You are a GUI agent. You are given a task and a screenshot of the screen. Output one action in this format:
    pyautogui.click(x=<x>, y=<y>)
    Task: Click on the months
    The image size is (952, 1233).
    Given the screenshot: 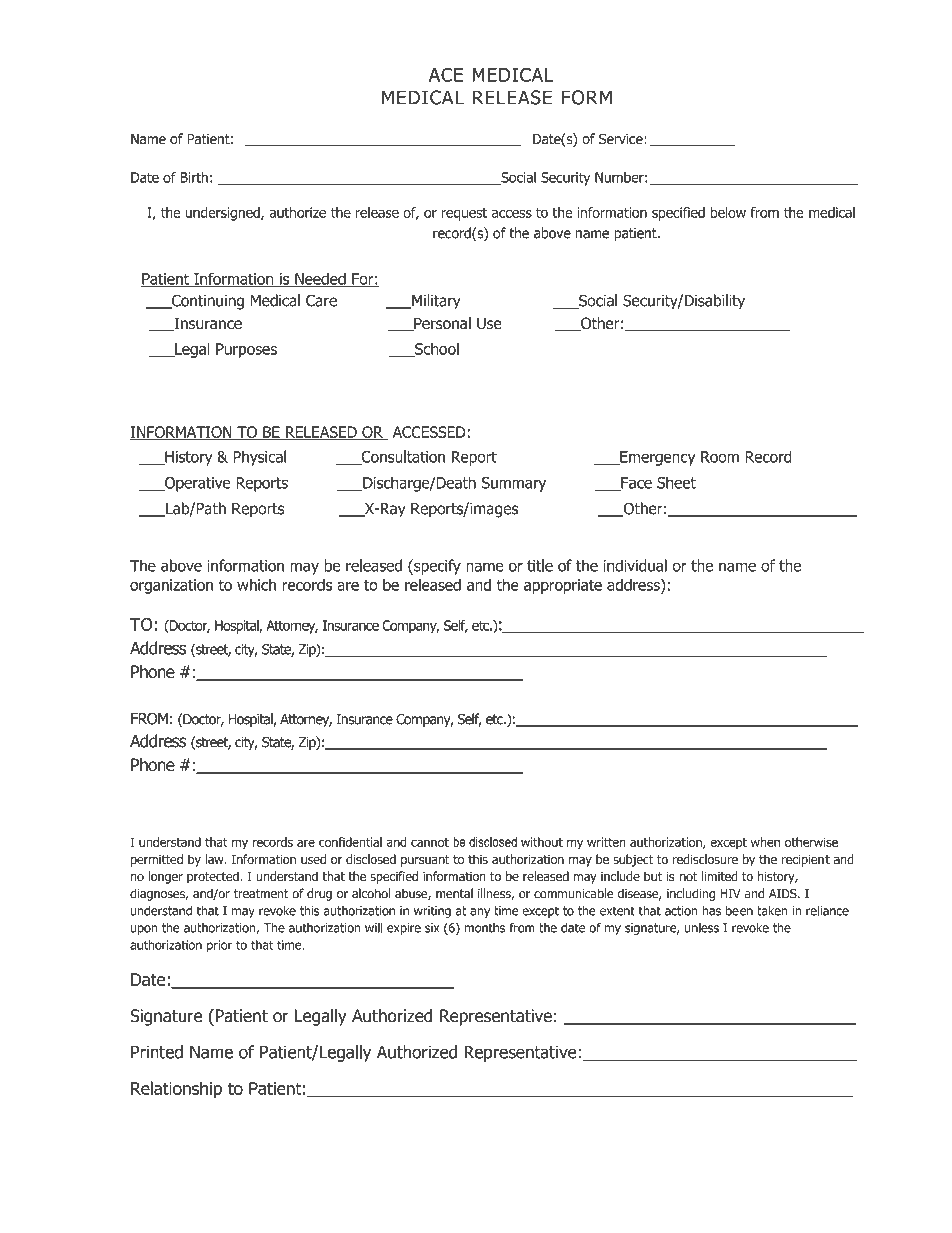 What is the action you would take?
    pyautogui.click(x=485, y=928)
